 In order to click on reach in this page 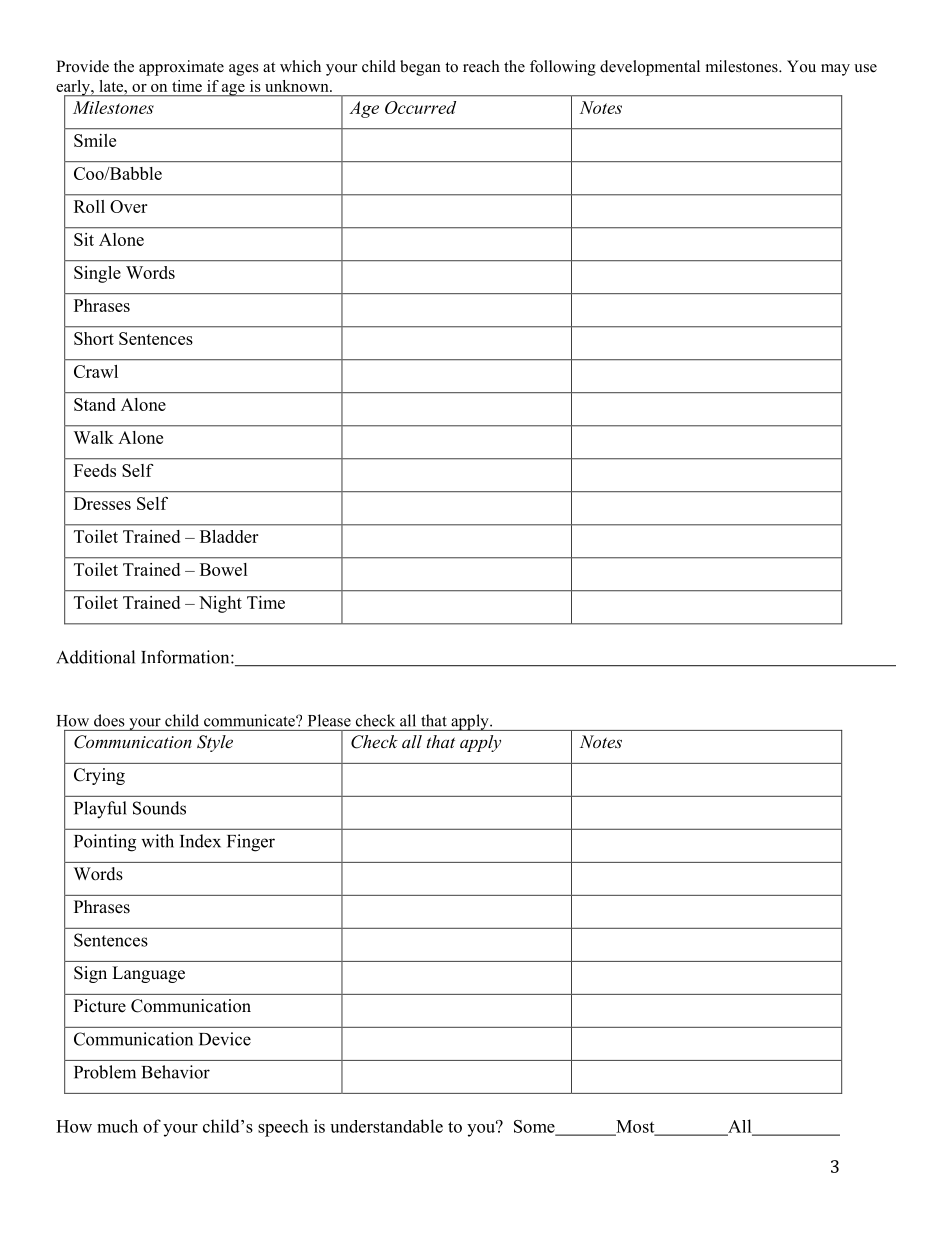, I will do `click(481, 66)`.
